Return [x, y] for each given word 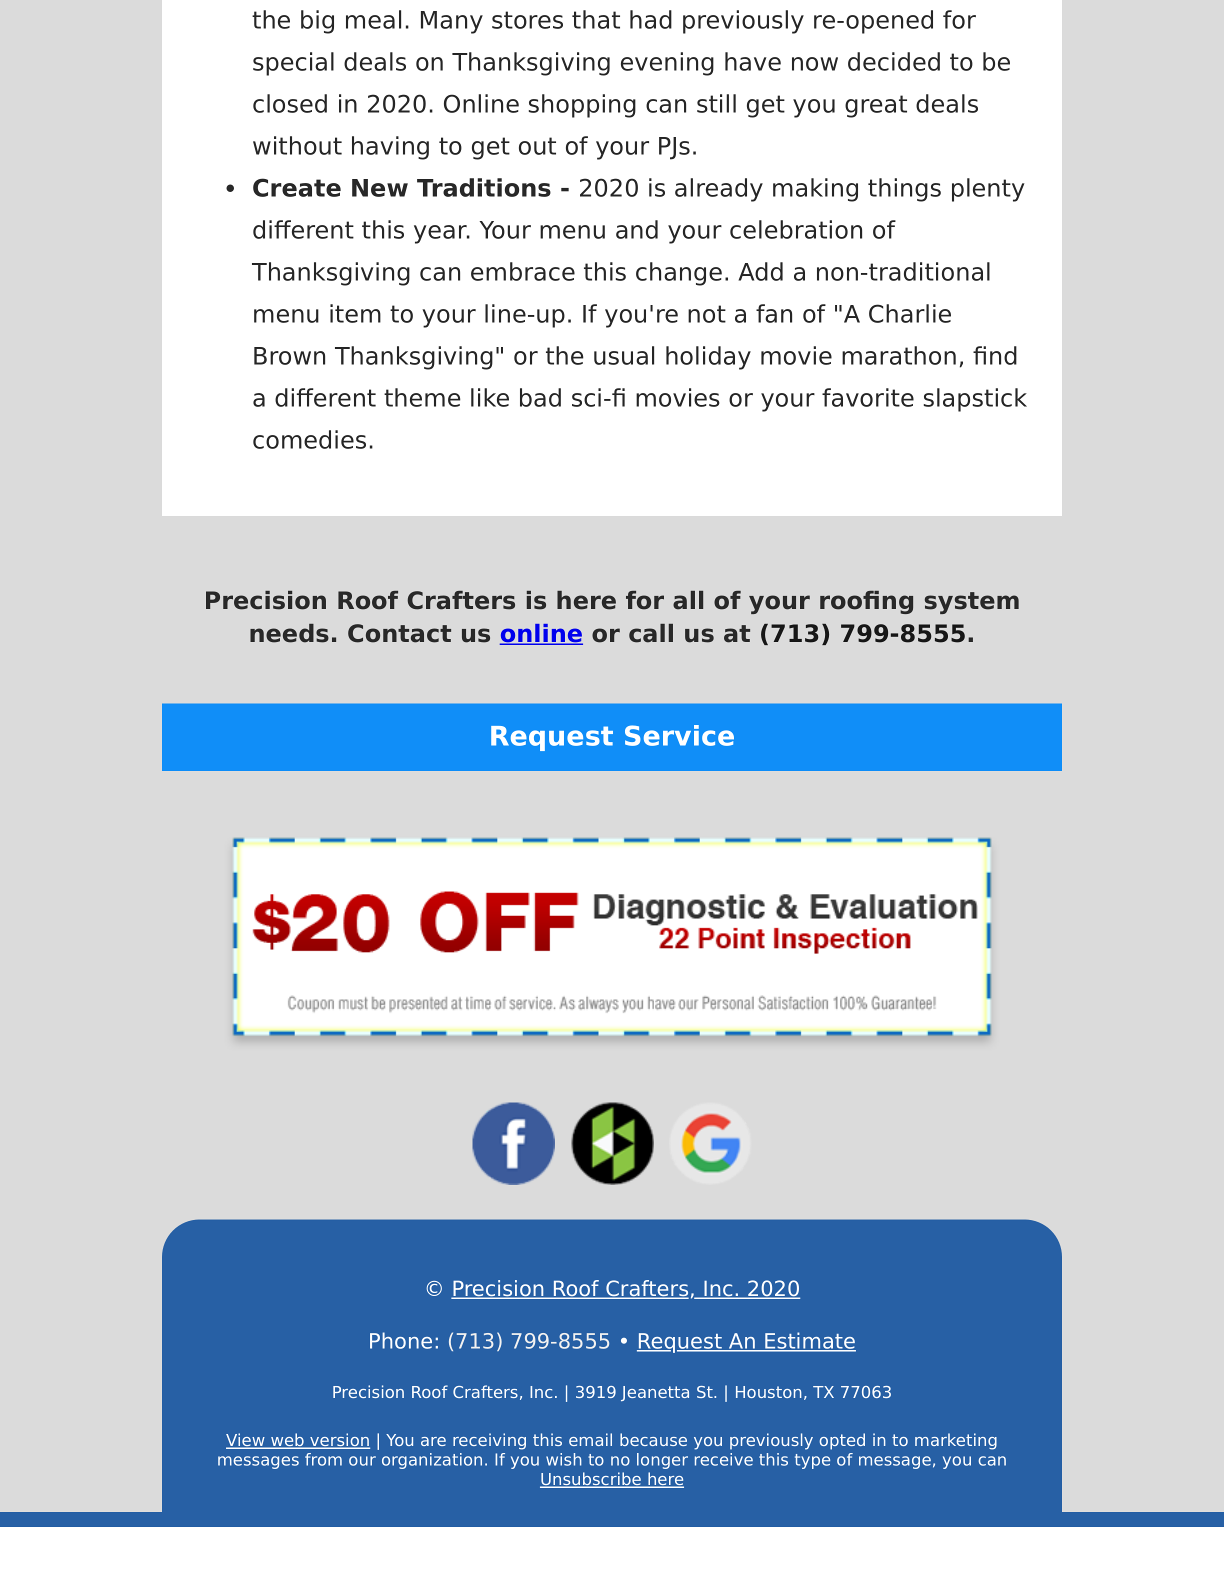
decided [894, 61]
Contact [399, 633]
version [339, 1441]
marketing [956, 1441]
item [355, 313]
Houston [768, 1392]
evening [667, 64]
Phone [401, 1340]
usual [624, 355]
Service [679, 735]
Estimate [809, 1341]
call [651, 633]
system [972, 603]
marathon [899, 355]
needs [289, 633]
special [293, 64]
